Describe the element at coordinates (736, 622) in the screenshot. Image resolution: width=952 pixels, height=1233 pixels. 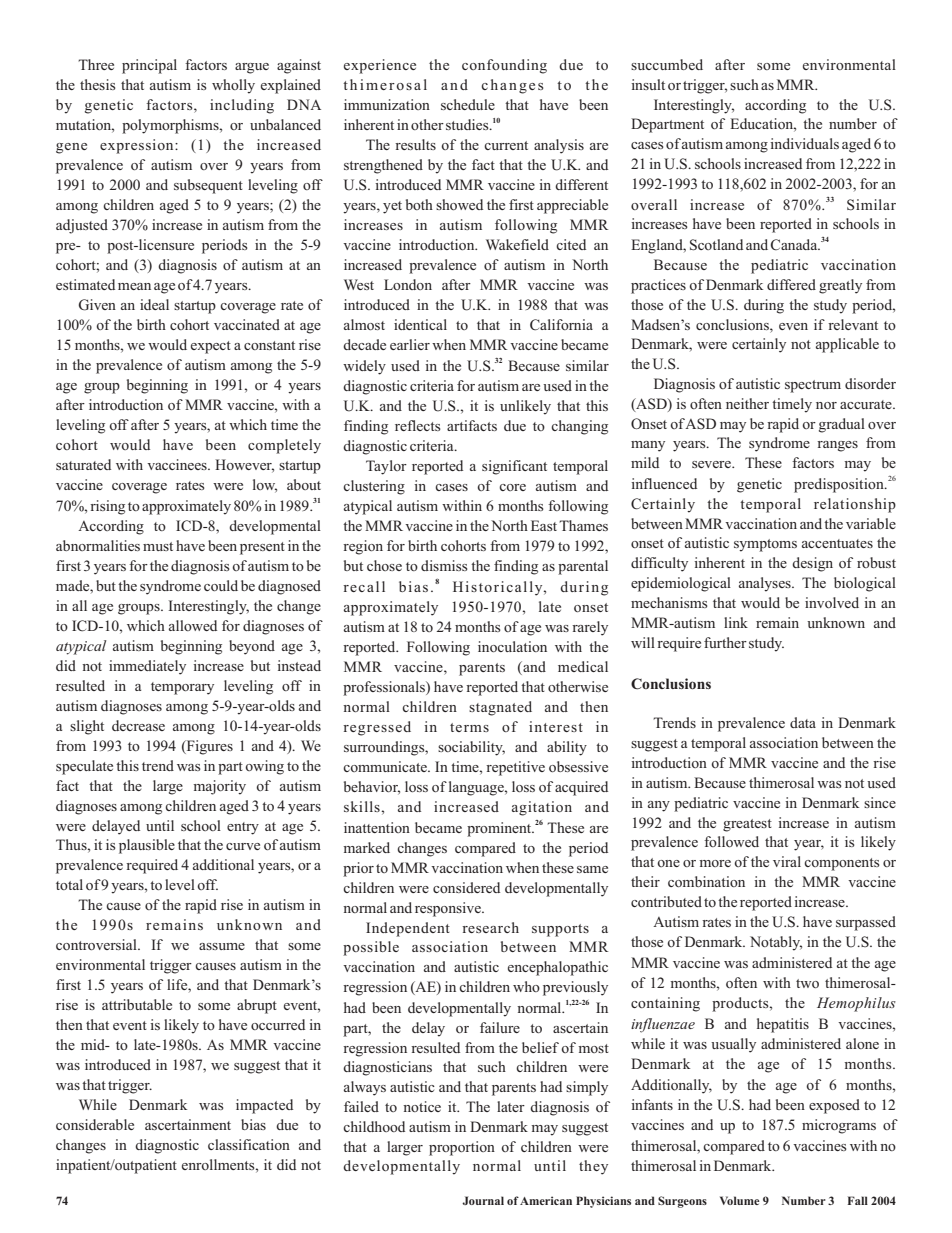
I see `link` at that location.
